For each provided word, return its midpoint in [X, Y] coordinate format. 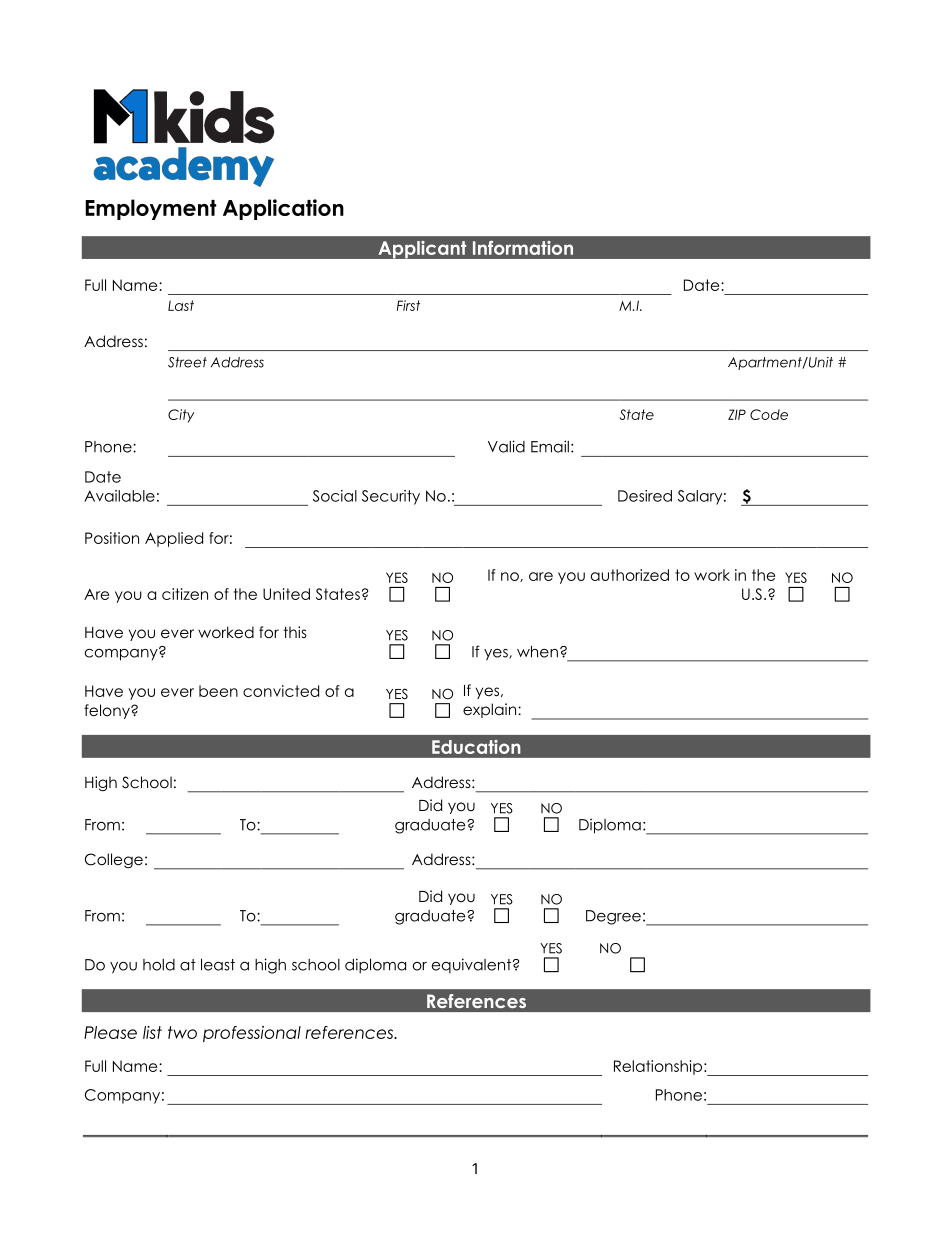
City [181, 416]
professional [252, 1034]
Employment [151, 209]
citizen [185, 594]
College [114, 861]
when [537, 652]
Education [476, 747]
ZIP [737, 414]
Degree [613, 917]
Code [769, 414]
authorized [630, 575]
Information [523, 248]
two [182, 1032]
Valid [506, 446]
